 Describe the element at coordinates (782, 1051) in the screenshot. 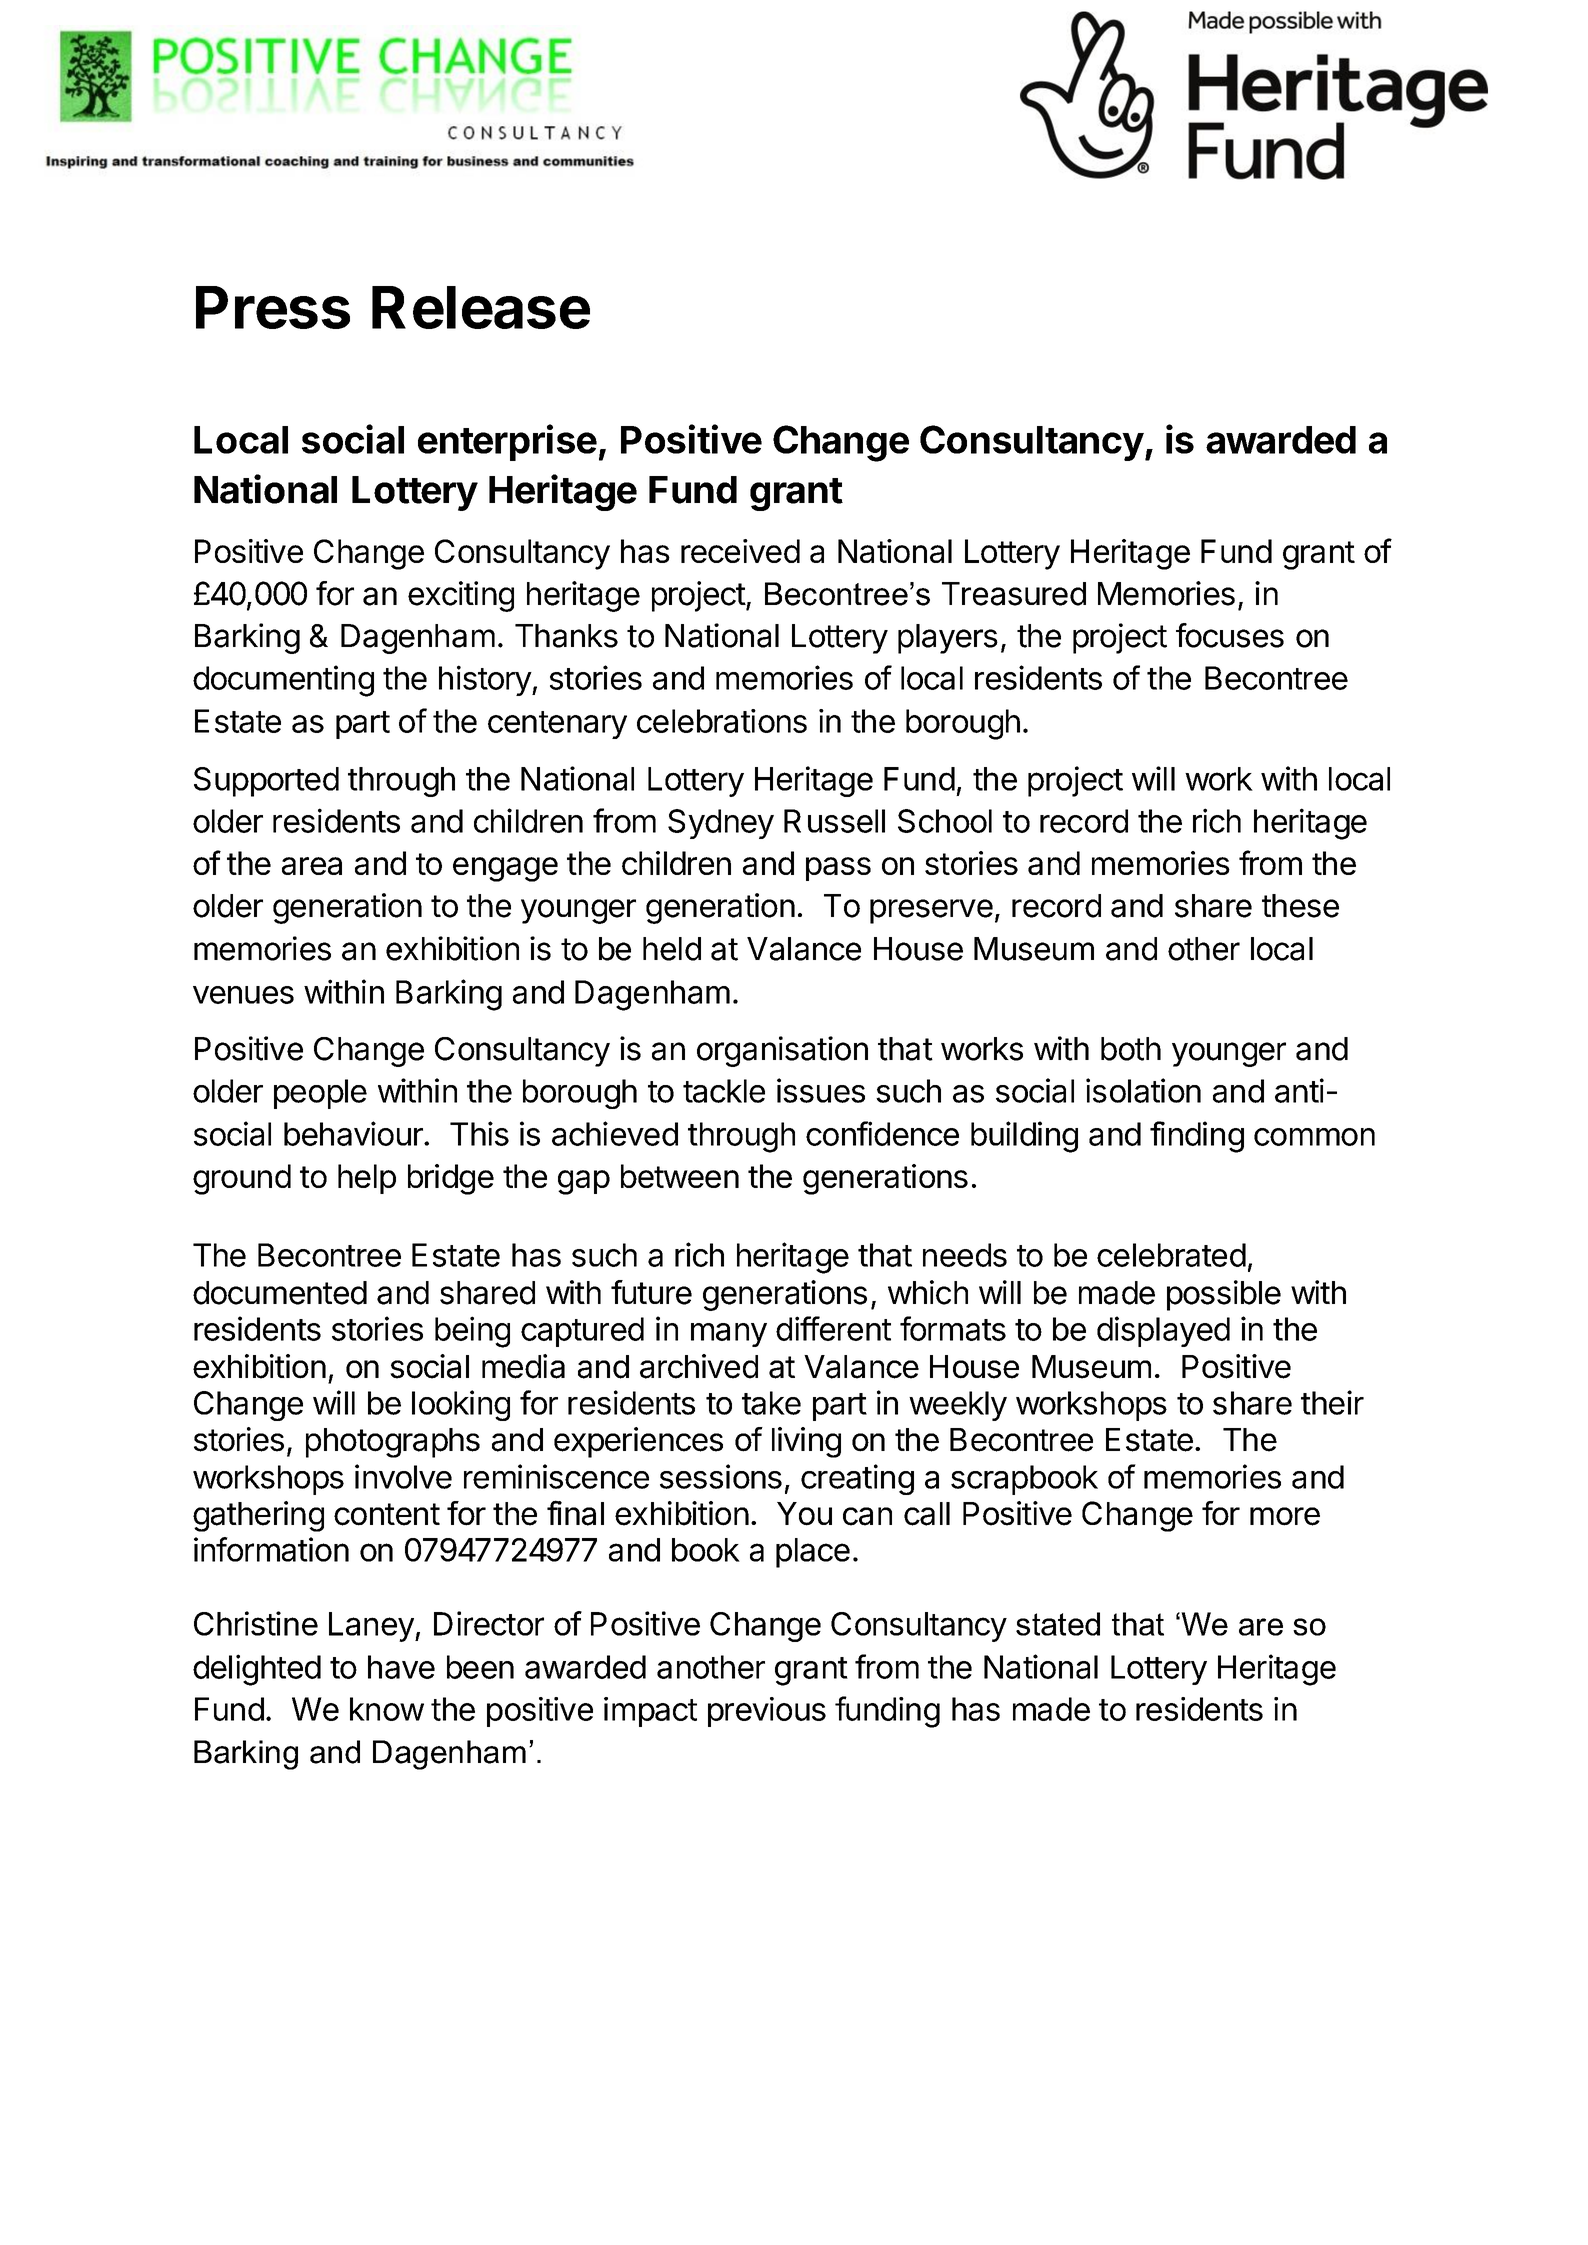

I see `organisation` at that location.
